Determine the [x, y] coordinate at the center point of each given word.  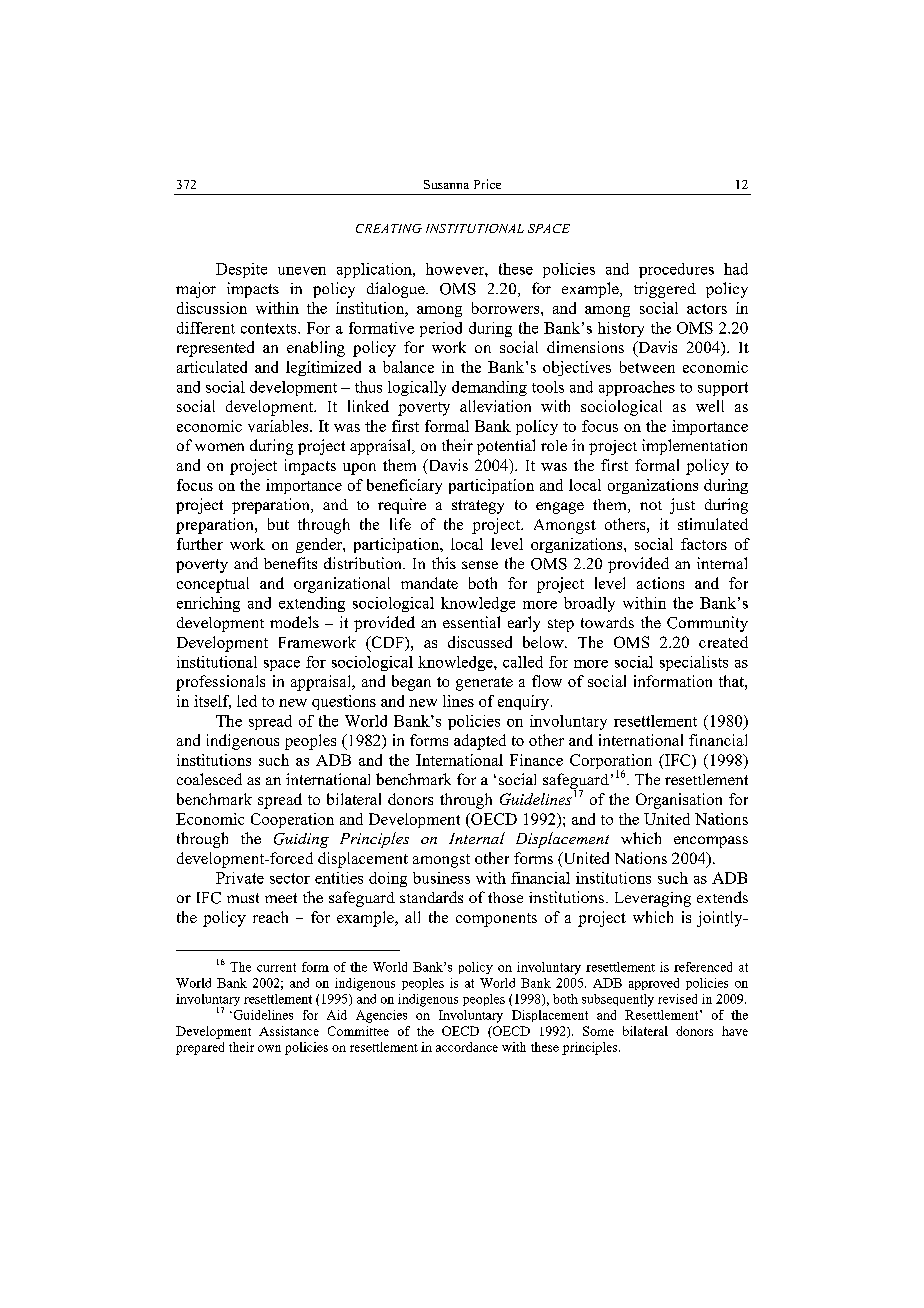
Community [707, 624]
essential [471, 622]
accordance [467, 1047]
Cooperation [292, 820]
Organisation [679, 801]
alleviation [495, 406]
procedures [676, 270]
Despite [241, 270]
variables [279, 426]
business [441, 878]
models [294, 622]
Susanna [446, 184]
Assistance [289, 1031]
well [710, 406]
